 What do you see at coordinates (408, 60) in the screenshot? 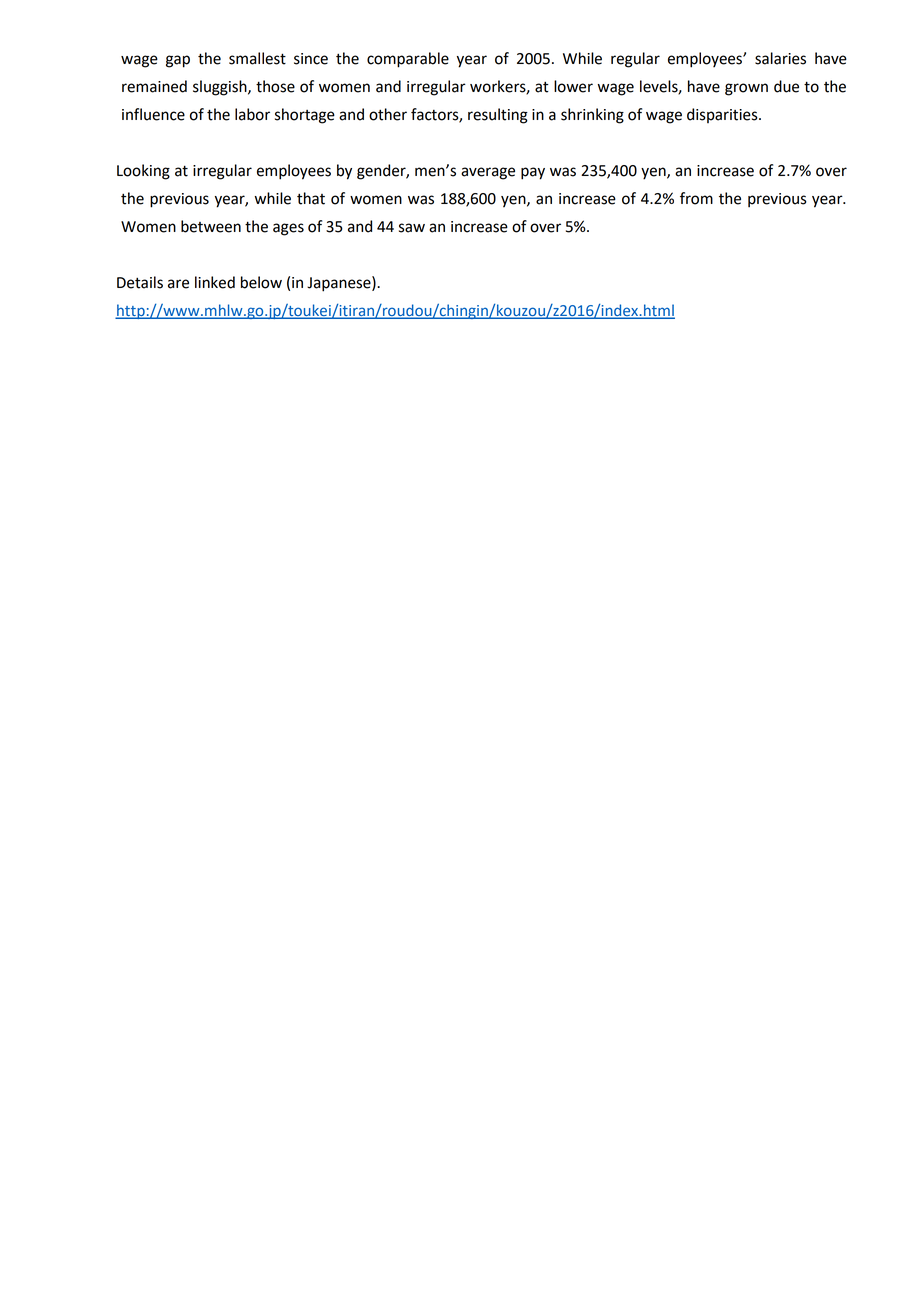
I see `comparable` at bounding box center [408, 60].
